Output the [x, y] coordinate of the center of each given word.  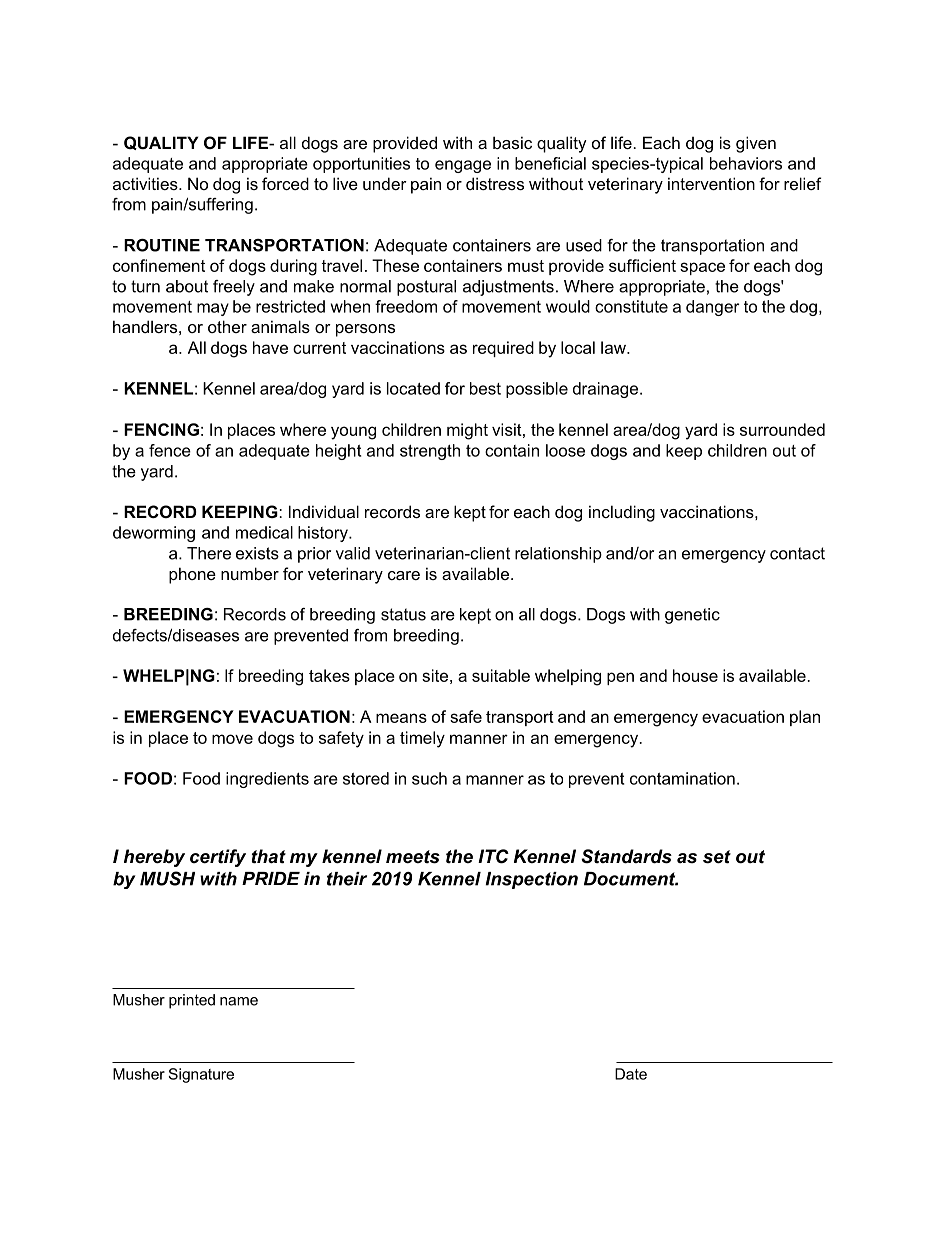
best [485, 388]
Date [631, 1074]
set [717, 857]
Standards [626, 856]
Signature [201, 1075]
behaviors [746, 163]
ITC [493, 856]
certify [218, 858]
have [270, 347]
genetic [692, 616]
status [403, 614]
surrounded [782, 429]
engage [463, 166]
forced [285, 183]
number [250, 573]
